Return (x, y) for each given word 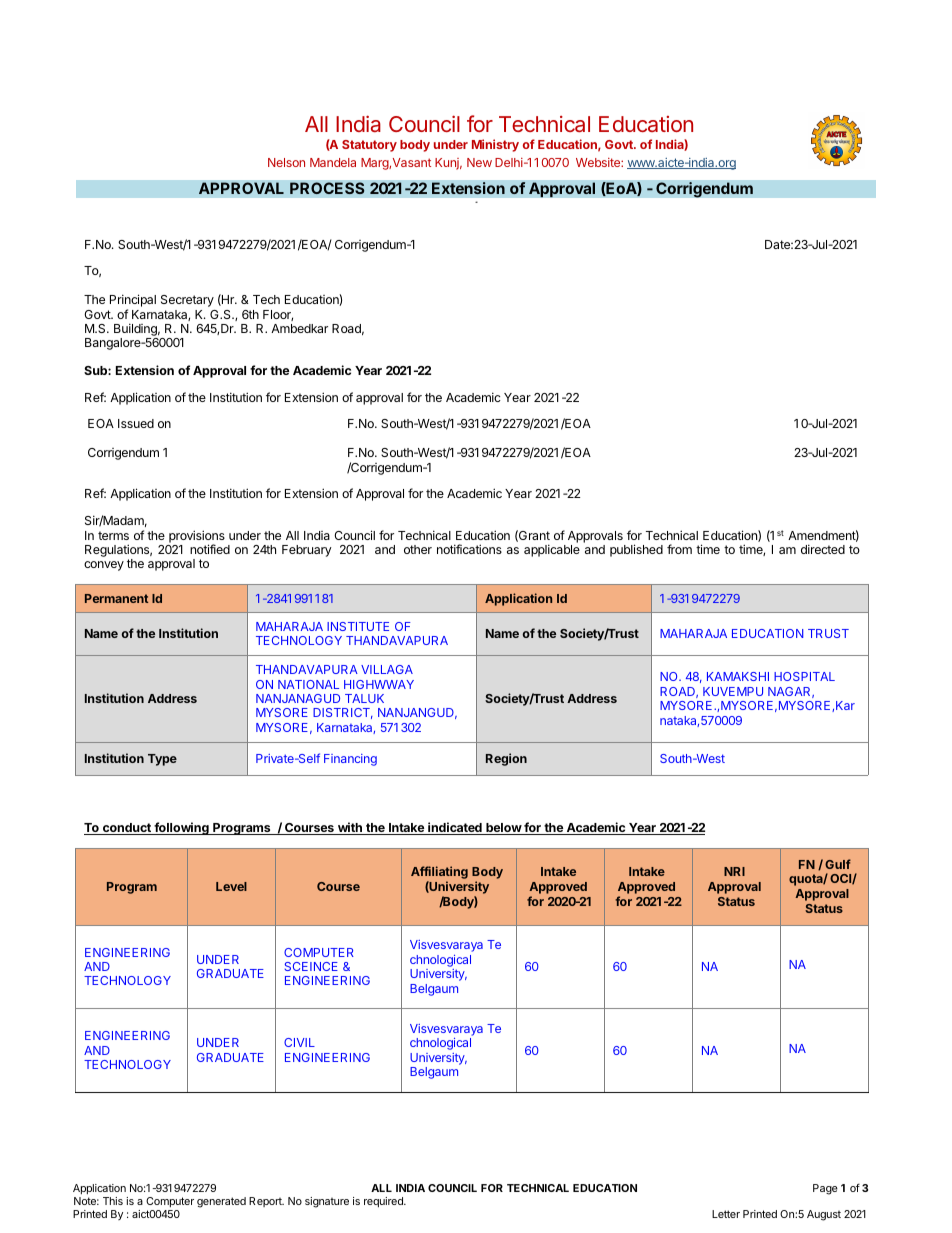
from (679, 549)
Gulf (838, 864)
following (181, 828)
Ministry (495, 145)
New (479, 162)
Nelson (286, 162)
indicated (455, 828)
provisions (197, 537)
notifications (469, 549)
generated (221, 1202)
